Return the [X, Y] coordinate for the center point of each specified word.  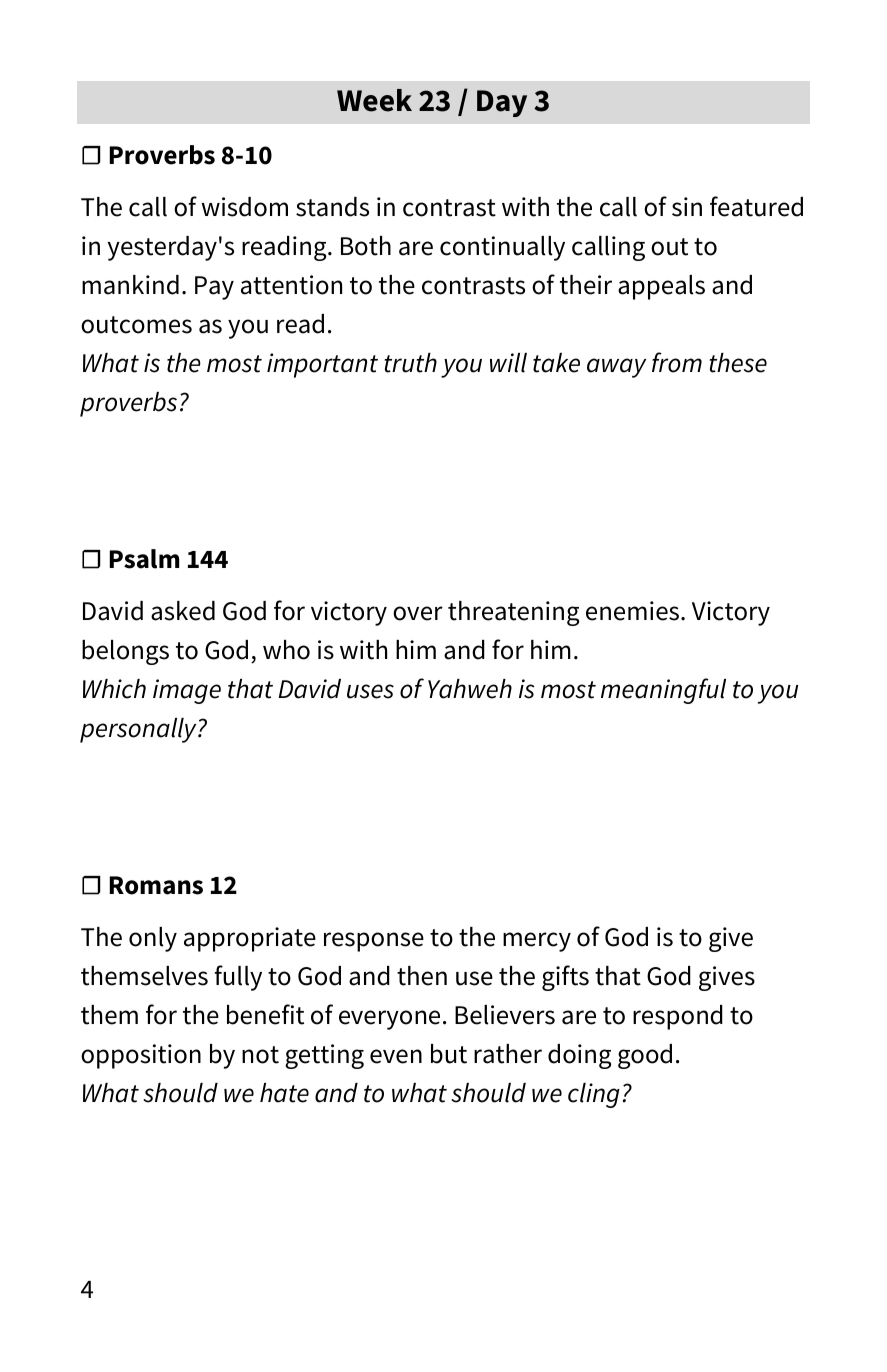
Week [374, 100]
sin [687, 207]
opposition [141, 1056]
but [449, 1054]
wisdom [244, 207]
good [645, 1056]
